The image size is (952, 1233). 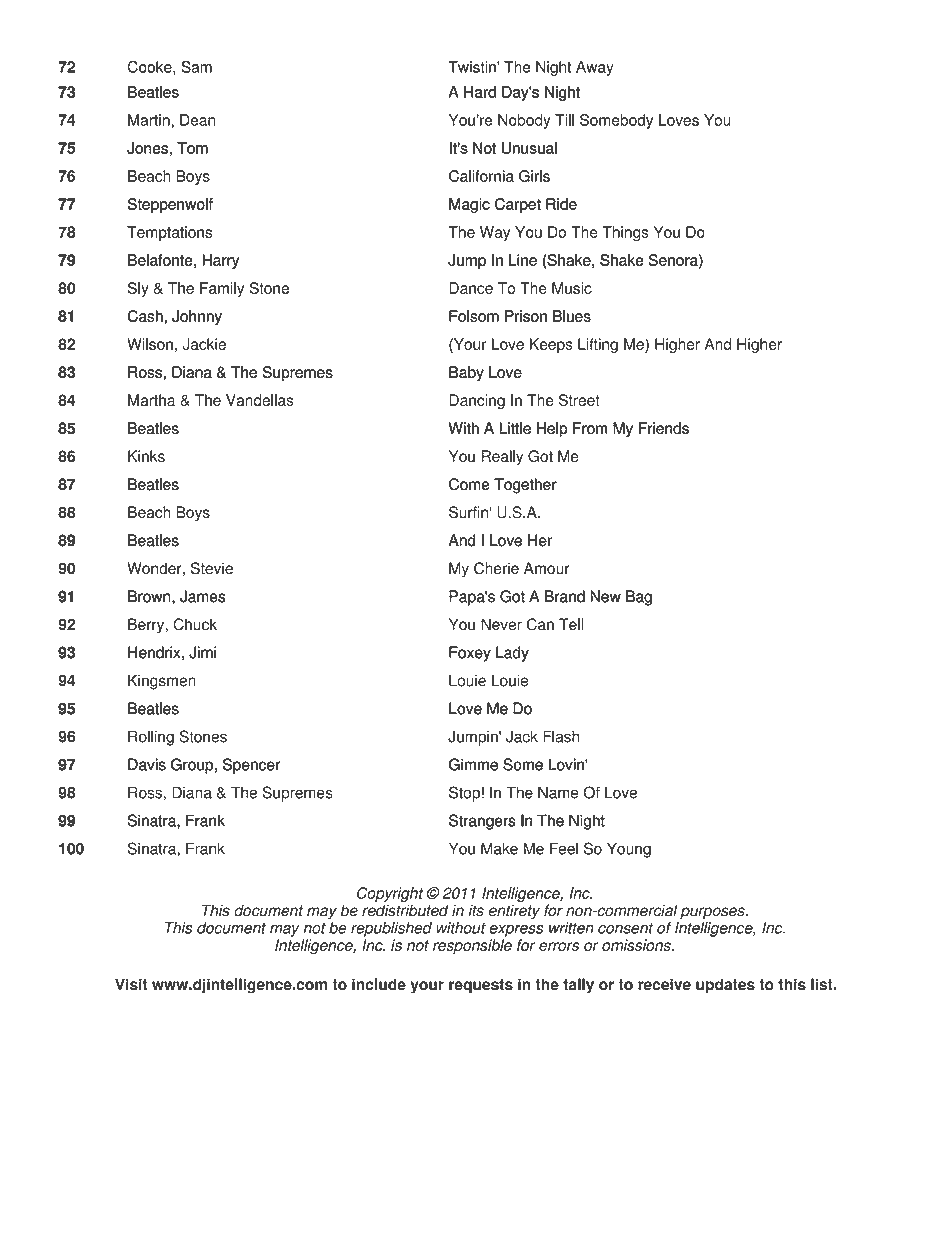 What do you see at coordinates (202, 652) in the page?
I see `Jimi` at bounding box center [202, 652].
